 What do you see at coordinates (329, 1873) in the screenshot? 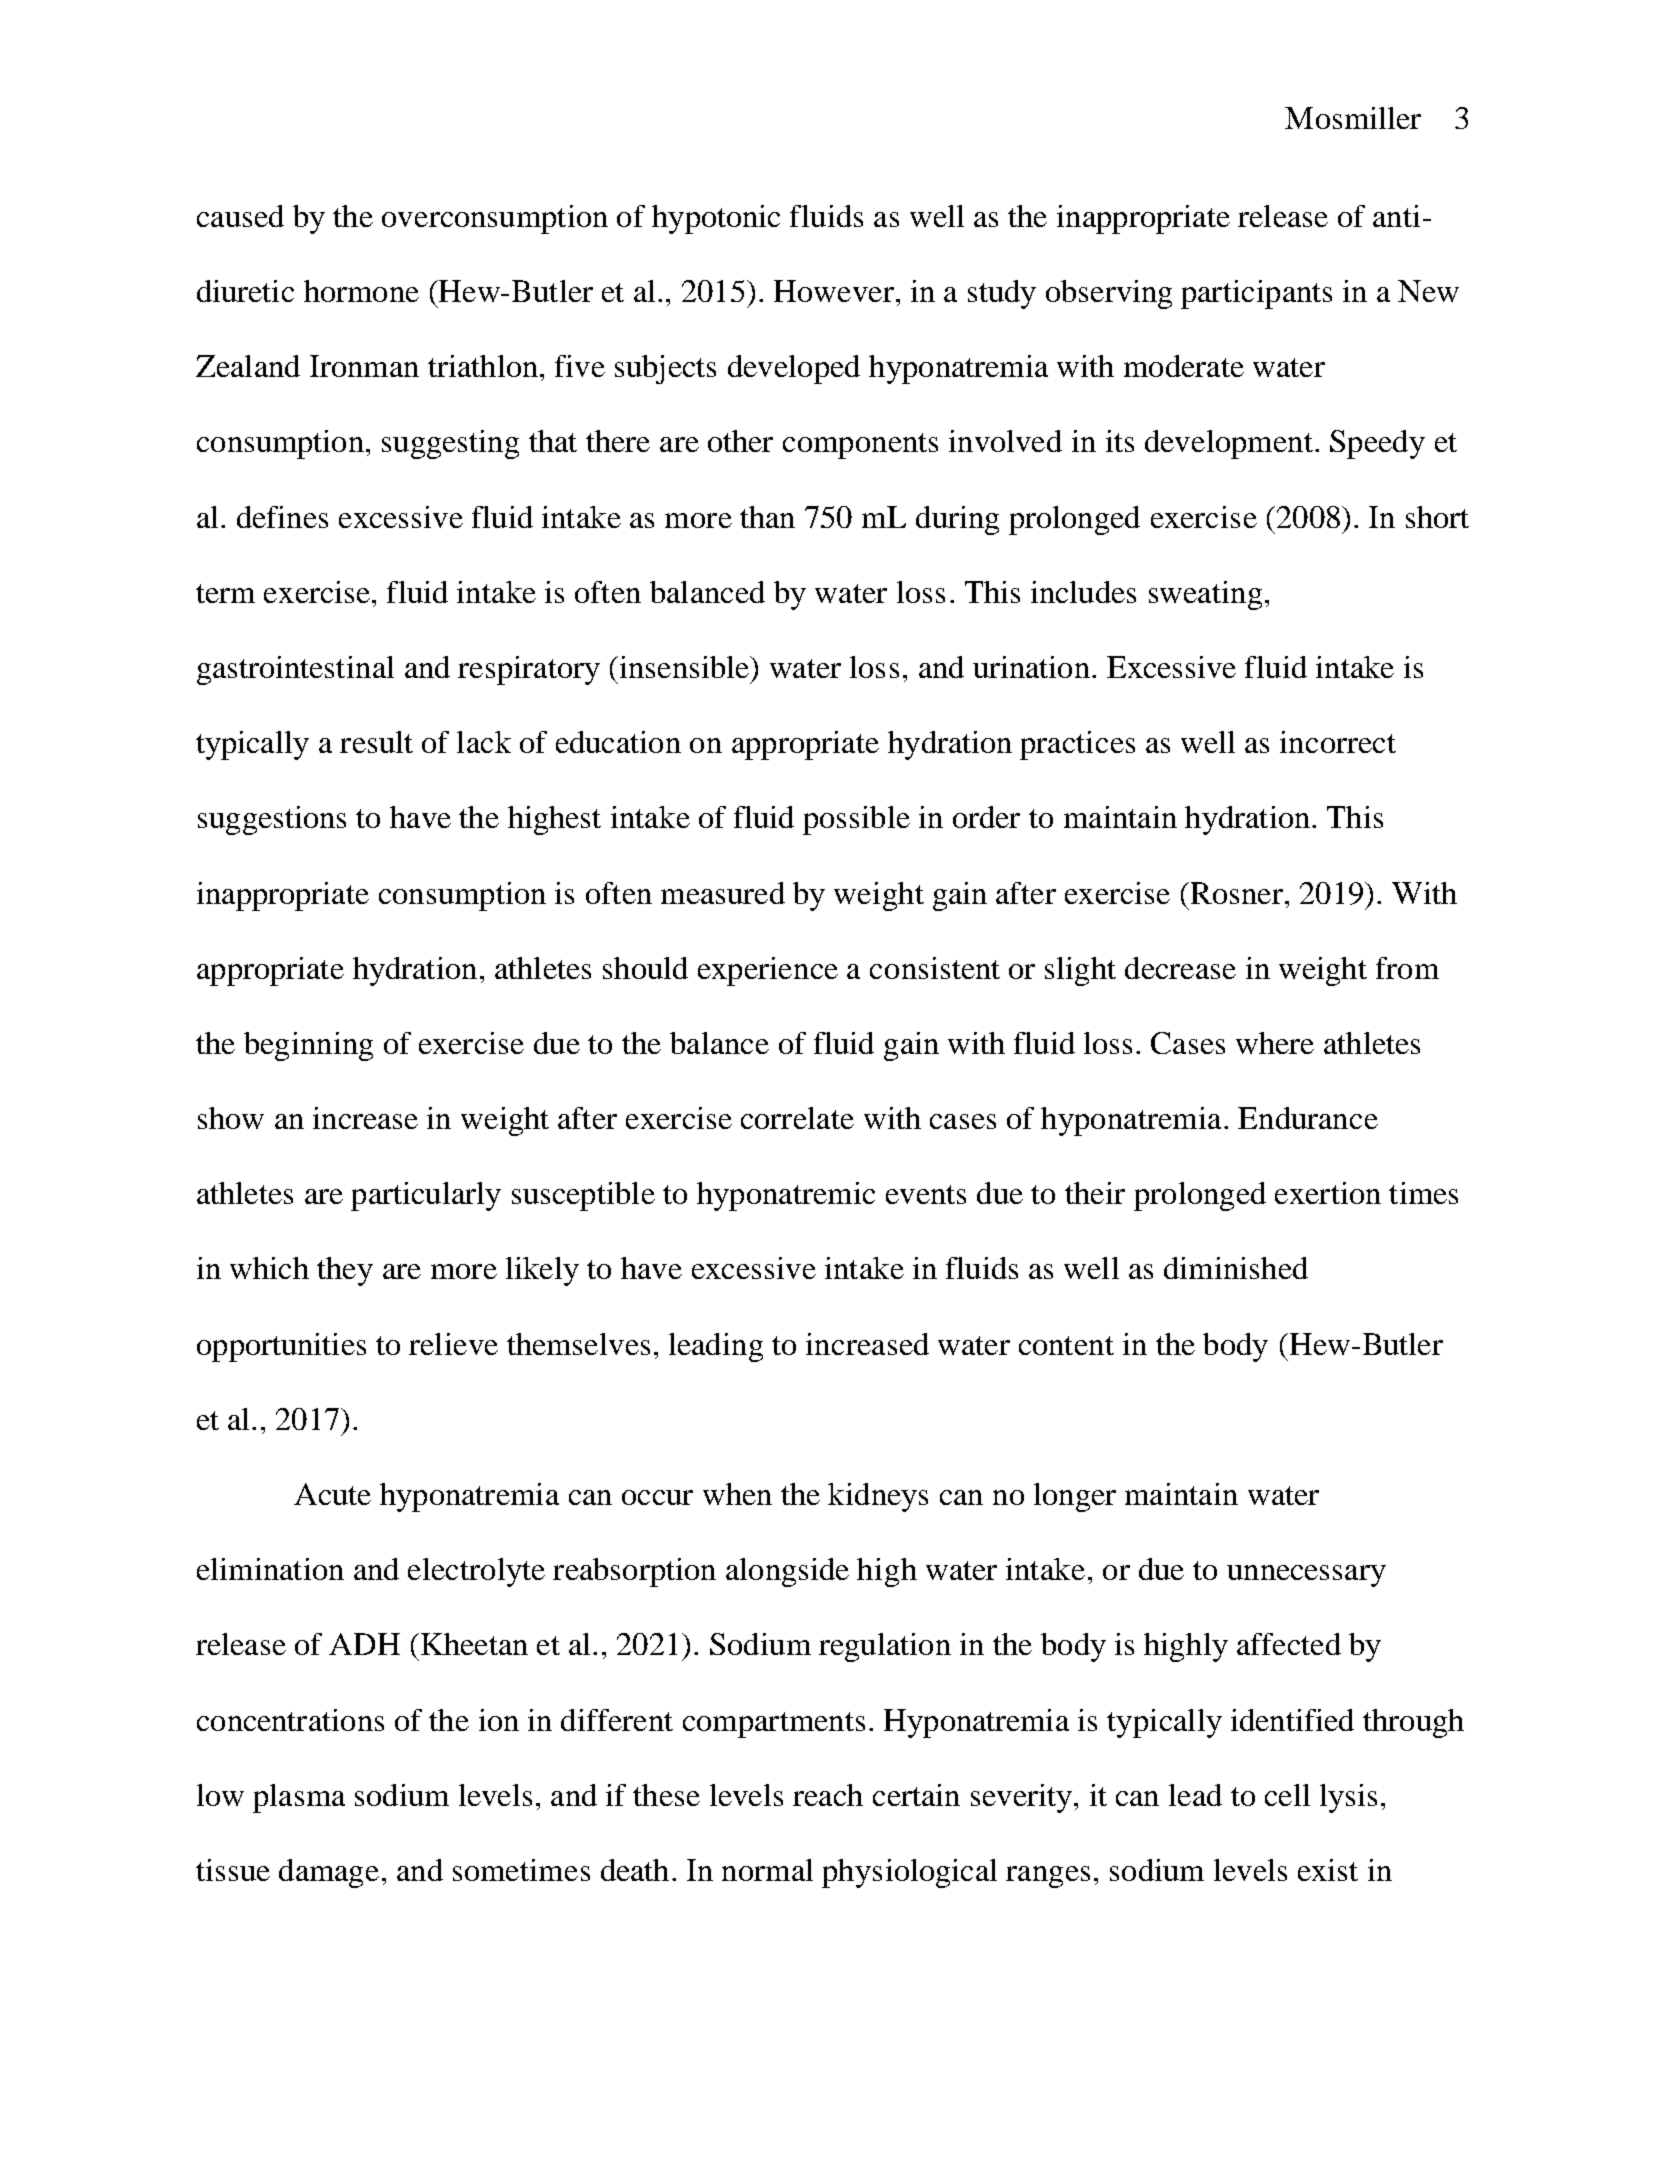
I see `damage` at bounding box center [329, 1873].
